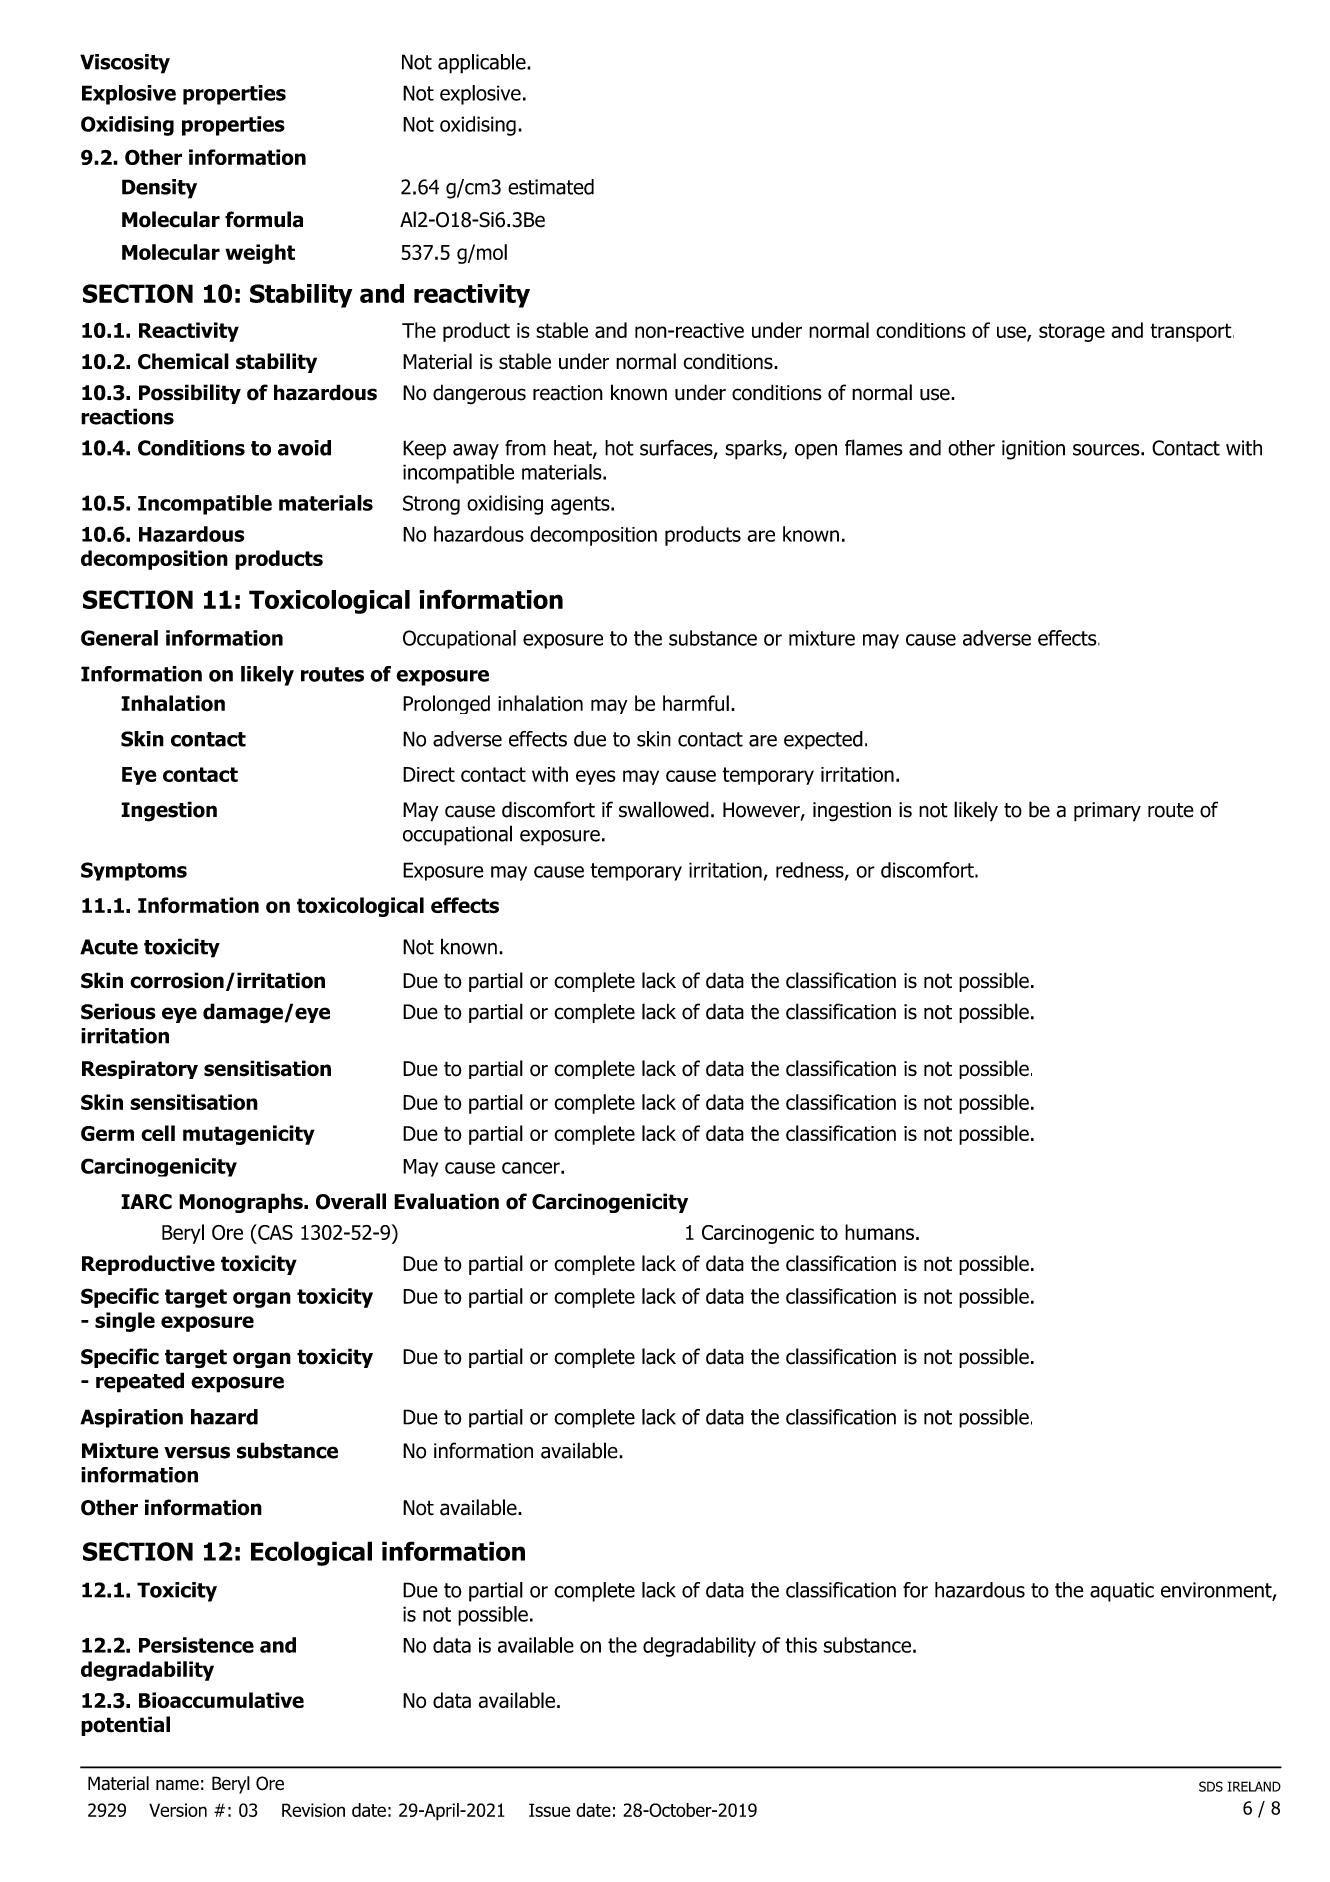 This screenshot has width=1330, height=1882. What do you see at coordinates (159, 189) in the screenshot?
I see `Density` at bounding box center [159, 189].
